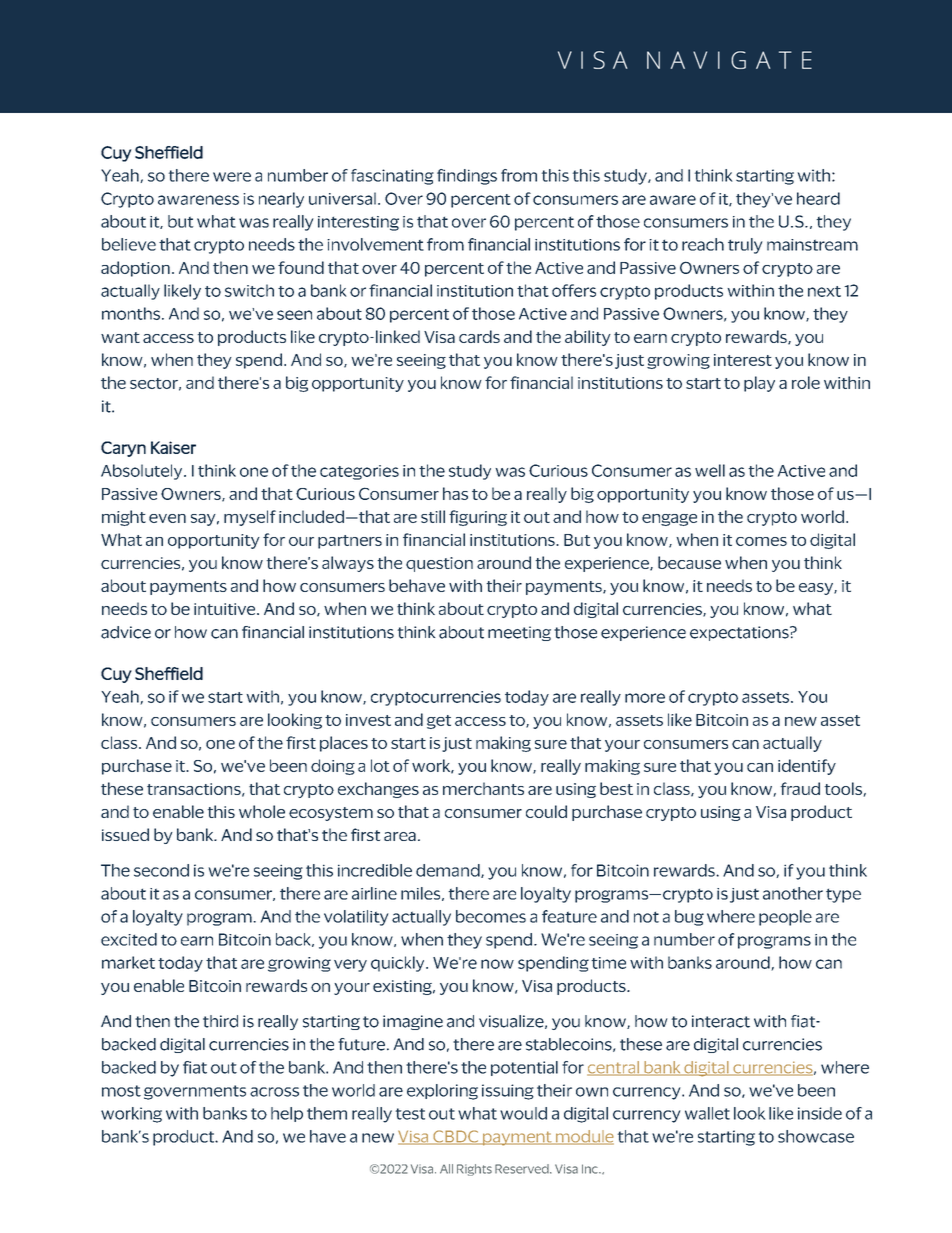 The width and height of the screenshot is (952, 1233). Describe the element at coordinates (226, 609) in the screenshot. I see `intuitive` at that location.
